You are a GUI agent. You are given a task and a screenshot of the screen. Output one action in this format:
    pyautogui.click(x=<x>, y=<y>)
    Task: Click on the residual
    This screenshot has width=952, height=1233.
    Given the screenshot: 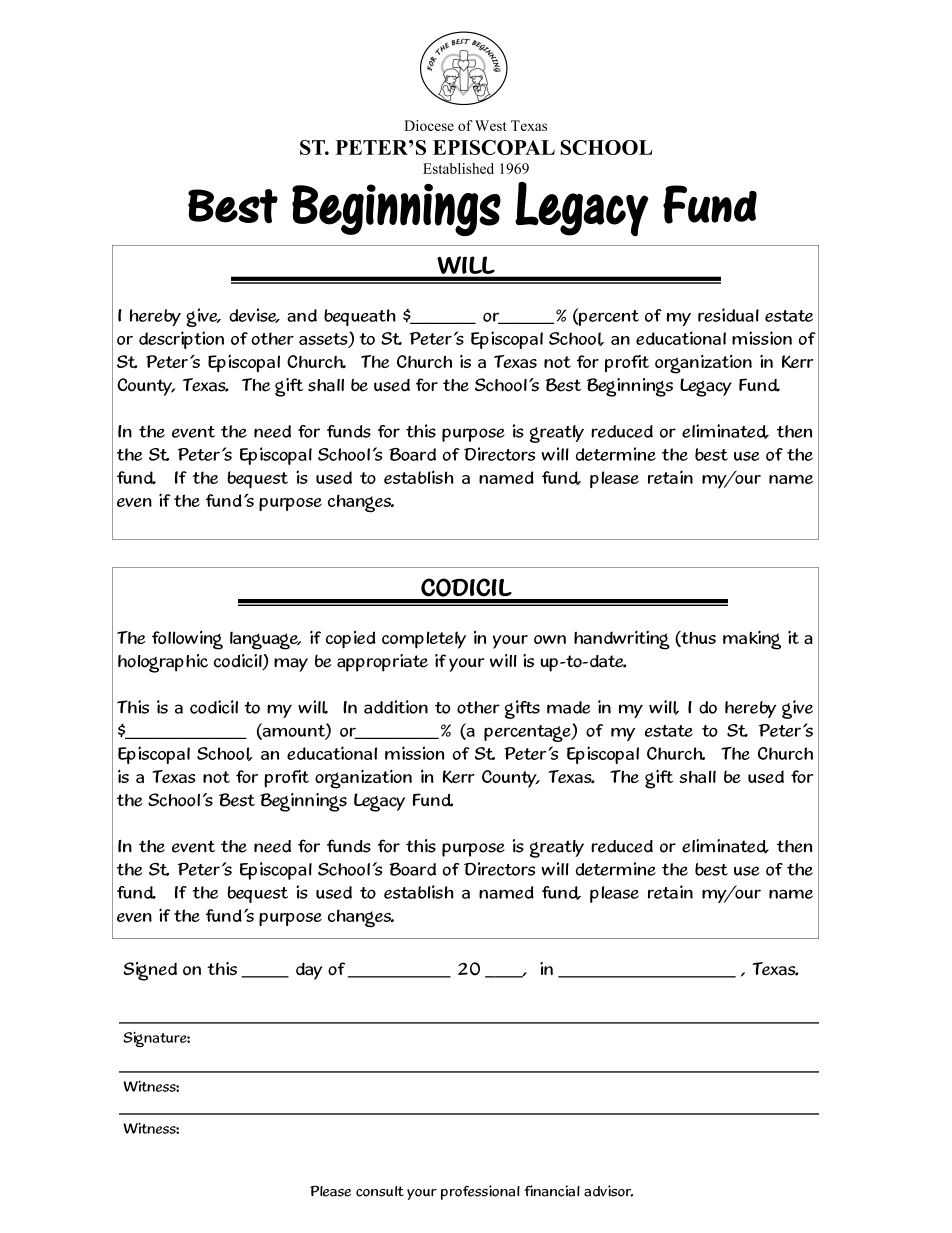 What is the action you would take?
    pyautogui.click(x=728, y=315)
